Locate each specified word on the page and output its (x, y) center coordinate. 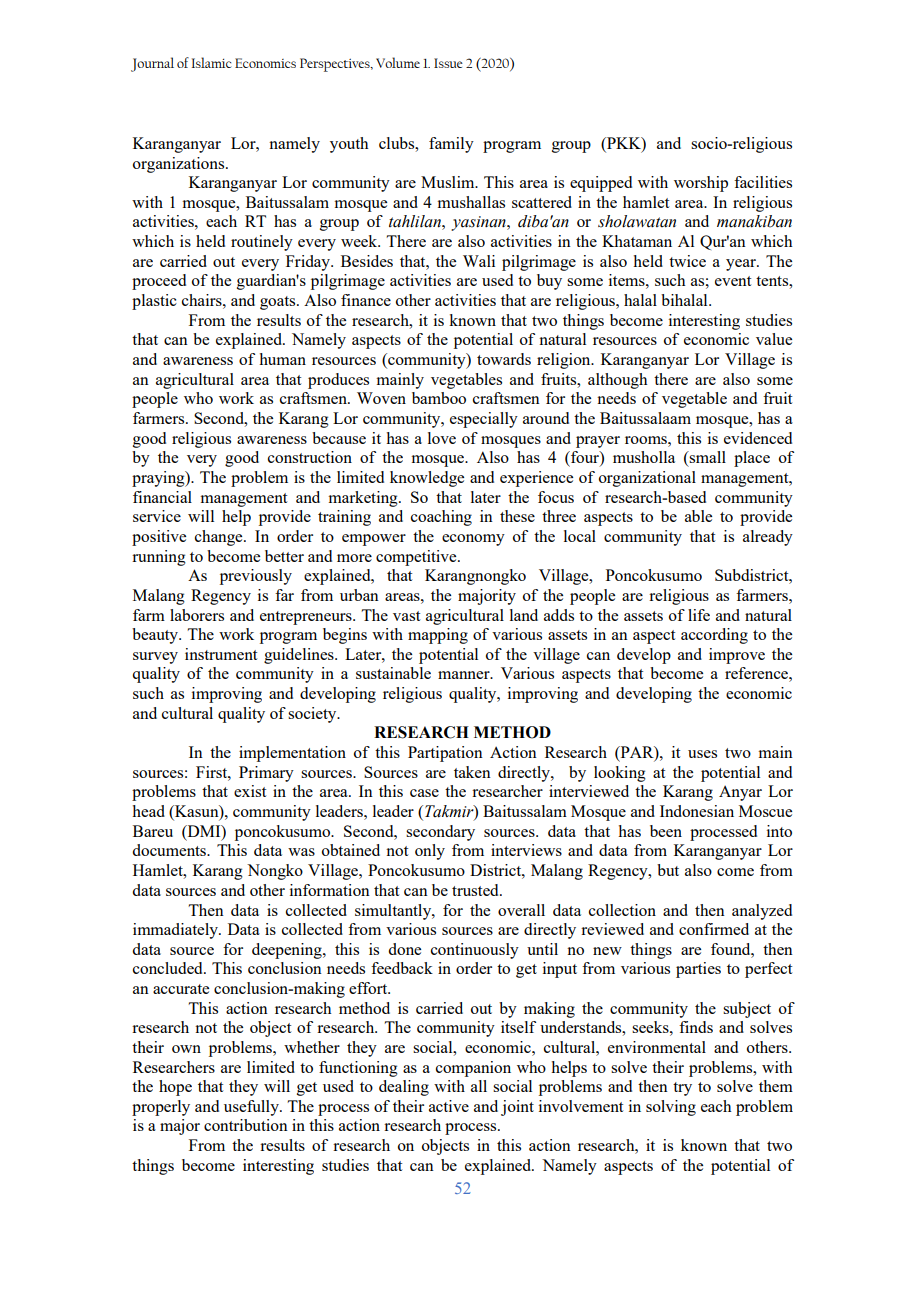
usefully (252, 1108)
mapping (438, 636)
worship (701, 184)
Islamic (211, 62)
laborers (197, 615)
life (699, 615)
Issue (448, 63)
